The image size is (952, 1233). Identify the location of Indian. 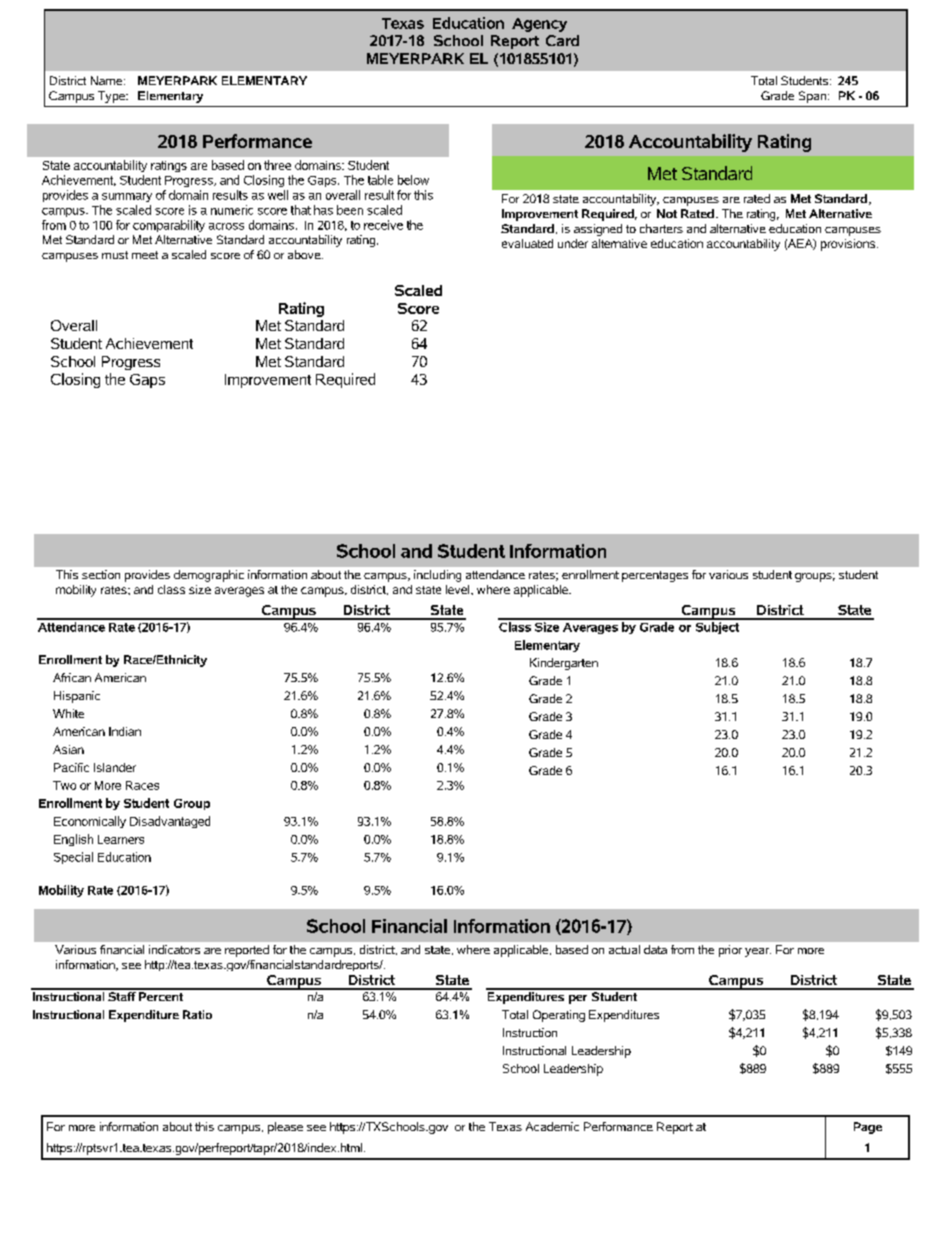
(125, 731).
